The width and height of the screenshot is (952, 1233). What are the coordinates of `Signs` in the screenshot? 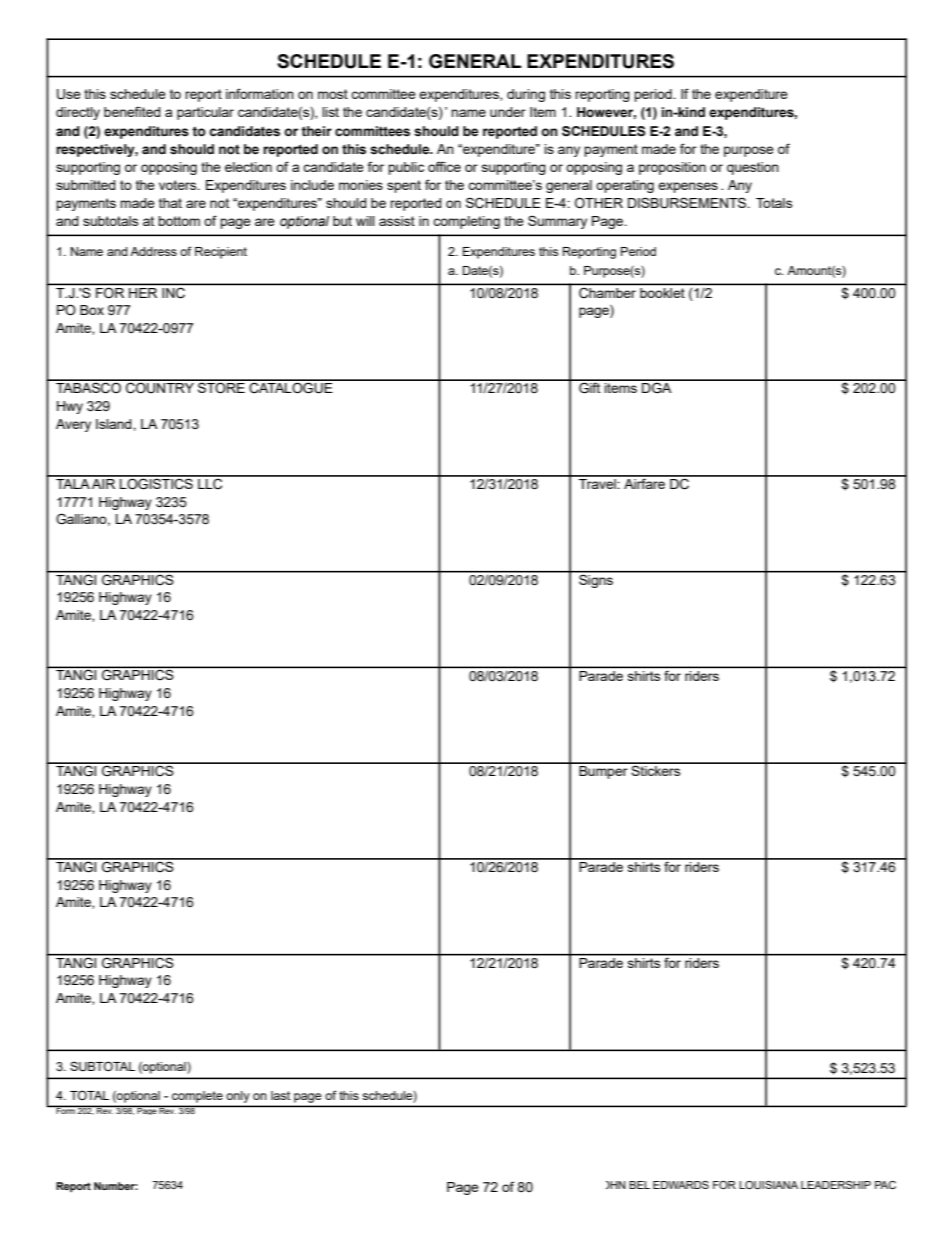 It's located at (596, 580).
